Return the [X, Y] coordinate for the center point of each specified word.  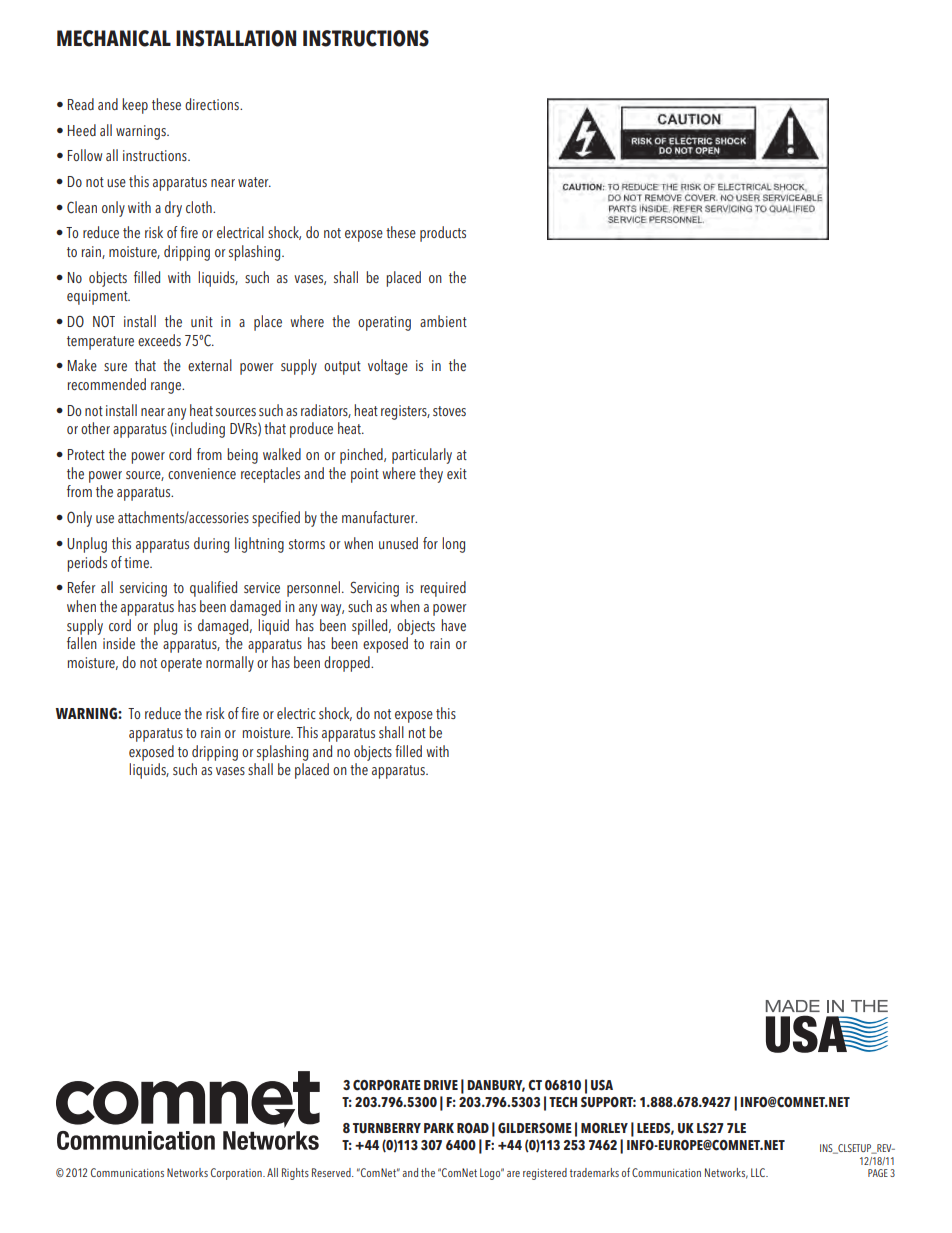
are [513, 1174]
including [200, 430]
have [453, 625]
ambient [443, 321]
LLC [759, 1172]
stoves [449, 411]
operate [181, 665]
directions [213, 104]
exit [457, 473]
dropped [348, 664]
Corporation [237, 1174]
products [443, 234]
